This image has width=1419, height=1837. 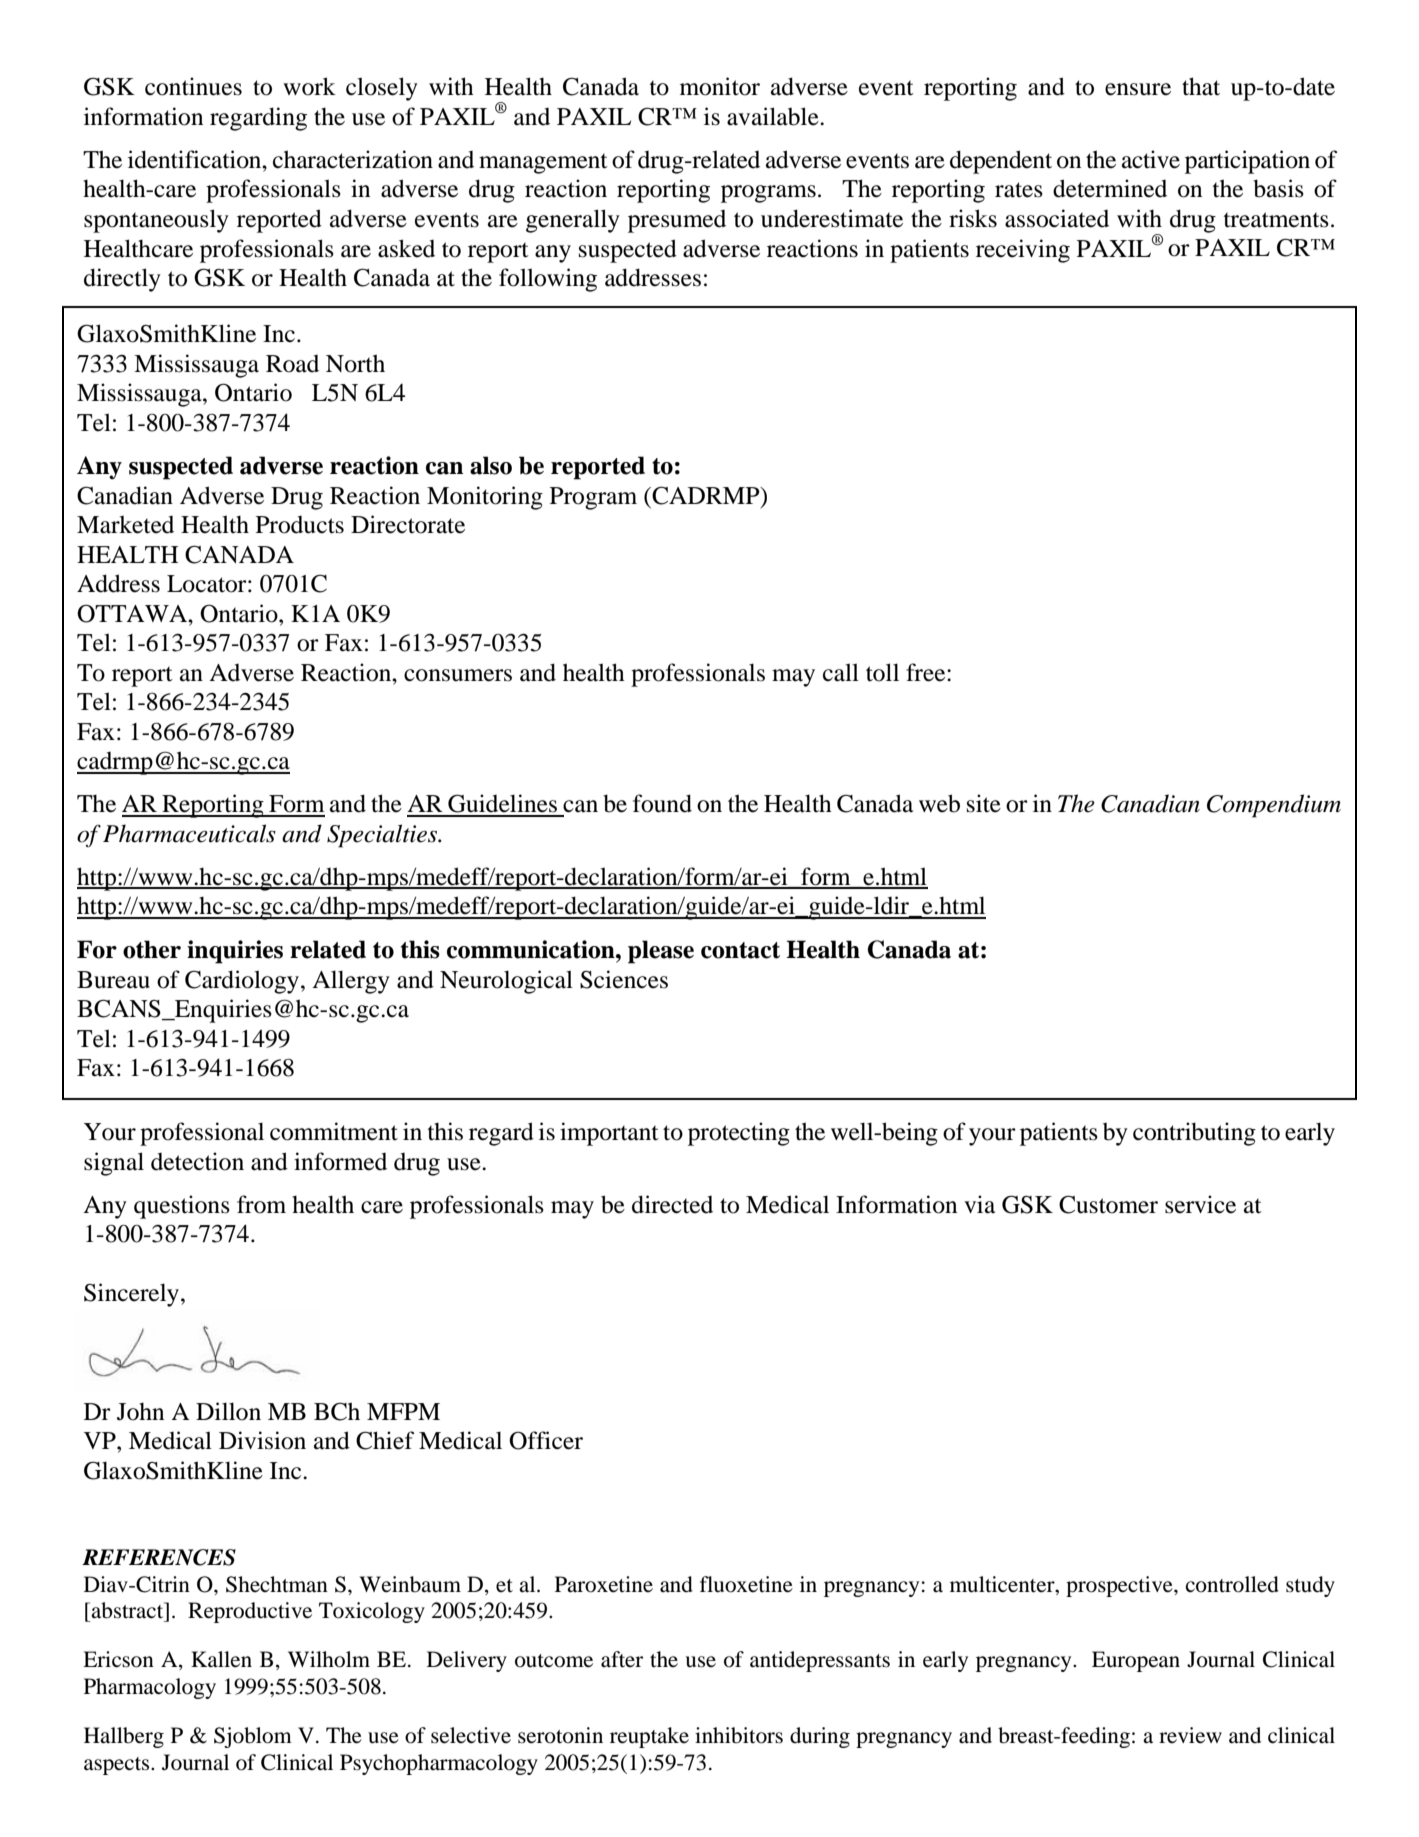 What do you see at coordinates (309, 86) in the image?
I see `work` at bounding box center [309, 86].
